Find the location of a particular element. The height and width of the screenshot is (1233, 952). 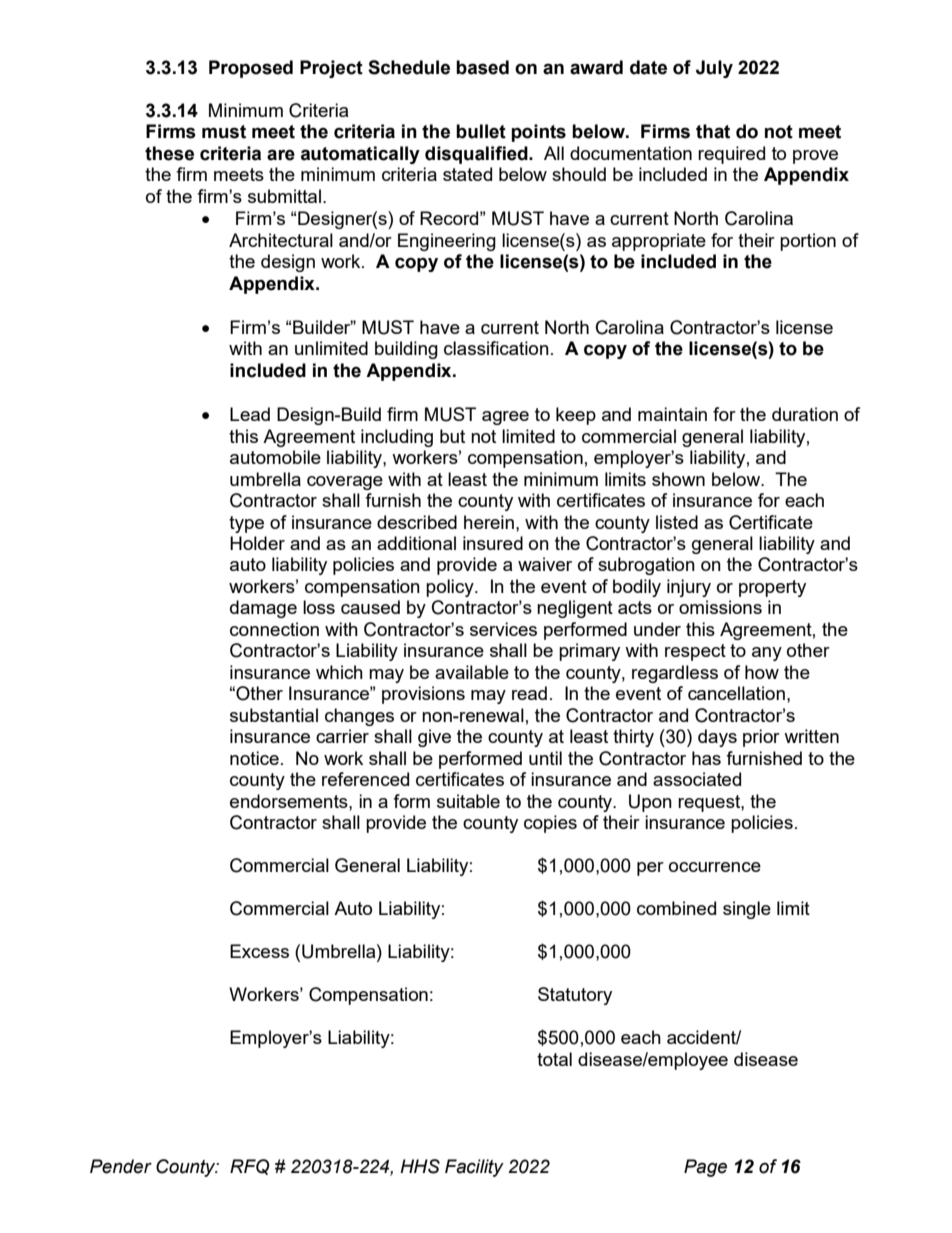

associated is located at coordinates (697, 779).
